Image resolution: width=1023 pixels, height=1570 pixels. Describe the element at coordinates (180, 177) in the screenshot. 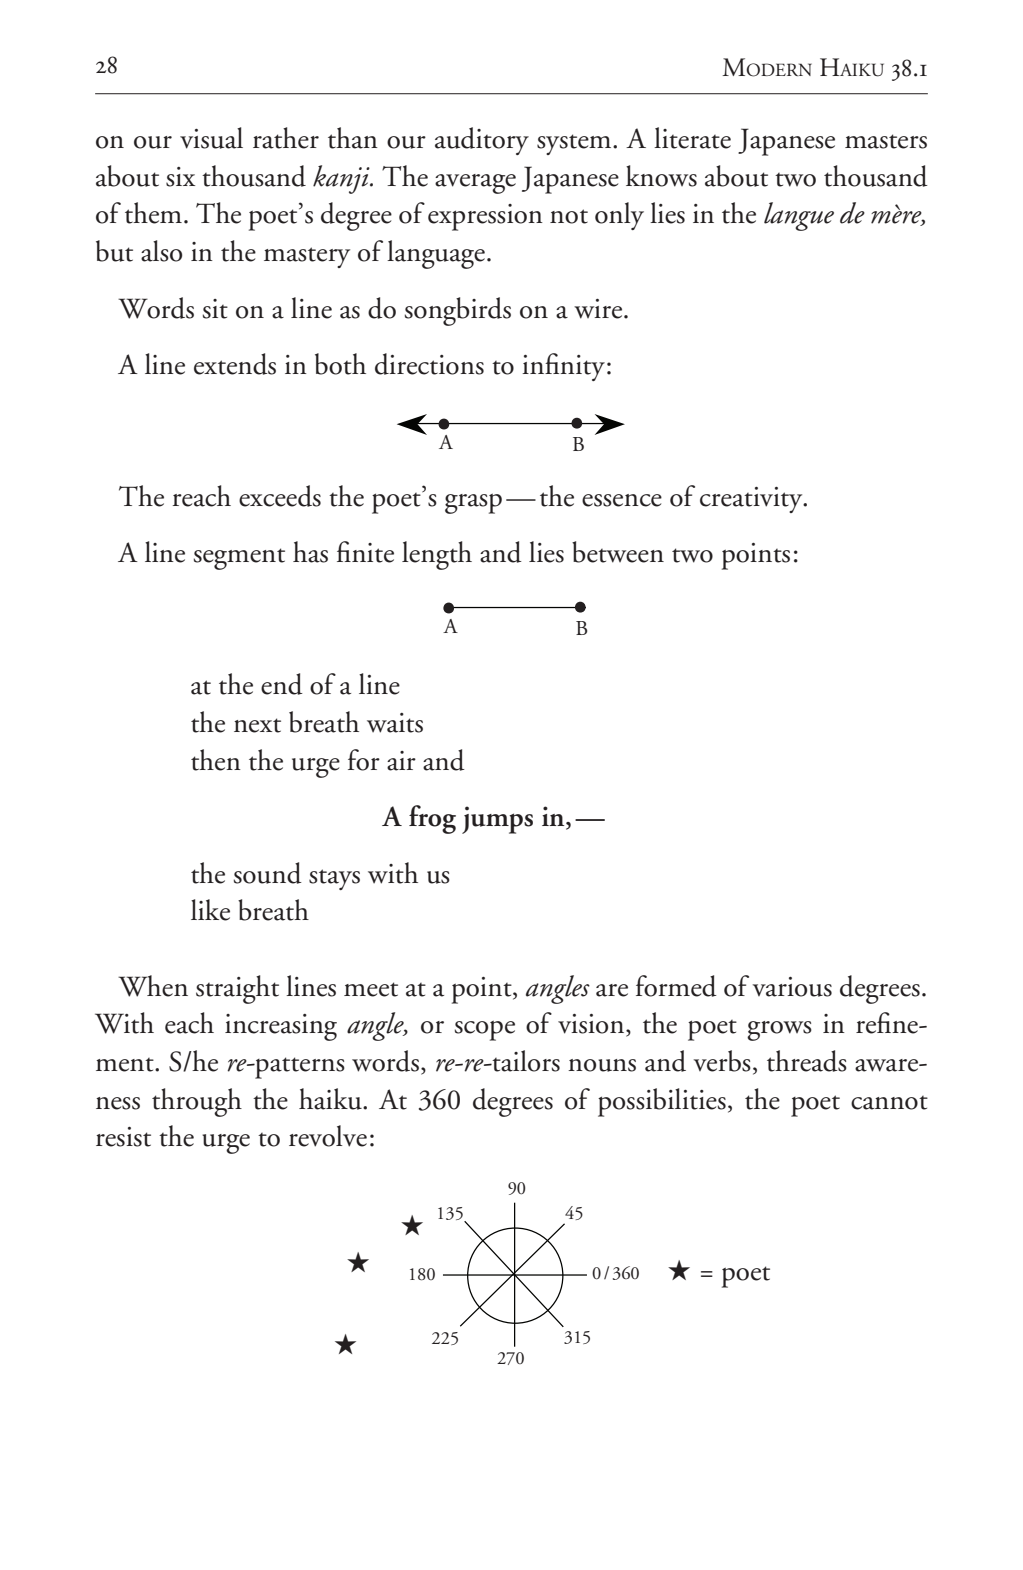

I see `six` at that location.
